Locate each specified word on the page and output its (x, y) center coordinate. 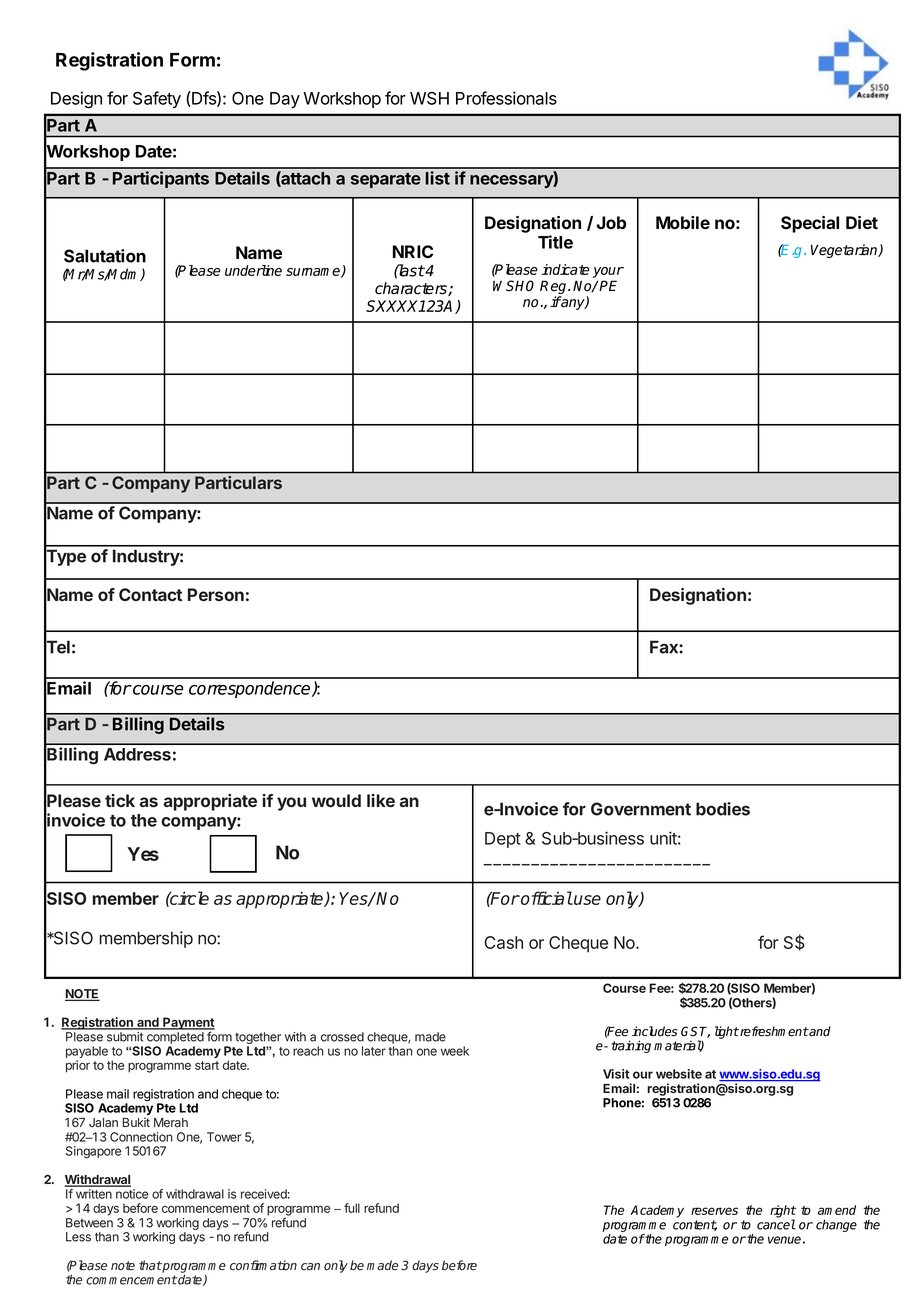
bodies (723, 809)
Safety (157, 99)
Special (810, 224)
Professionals (506, 98)
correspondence (251, 689)
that (150, 1265)
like (381, 800)
